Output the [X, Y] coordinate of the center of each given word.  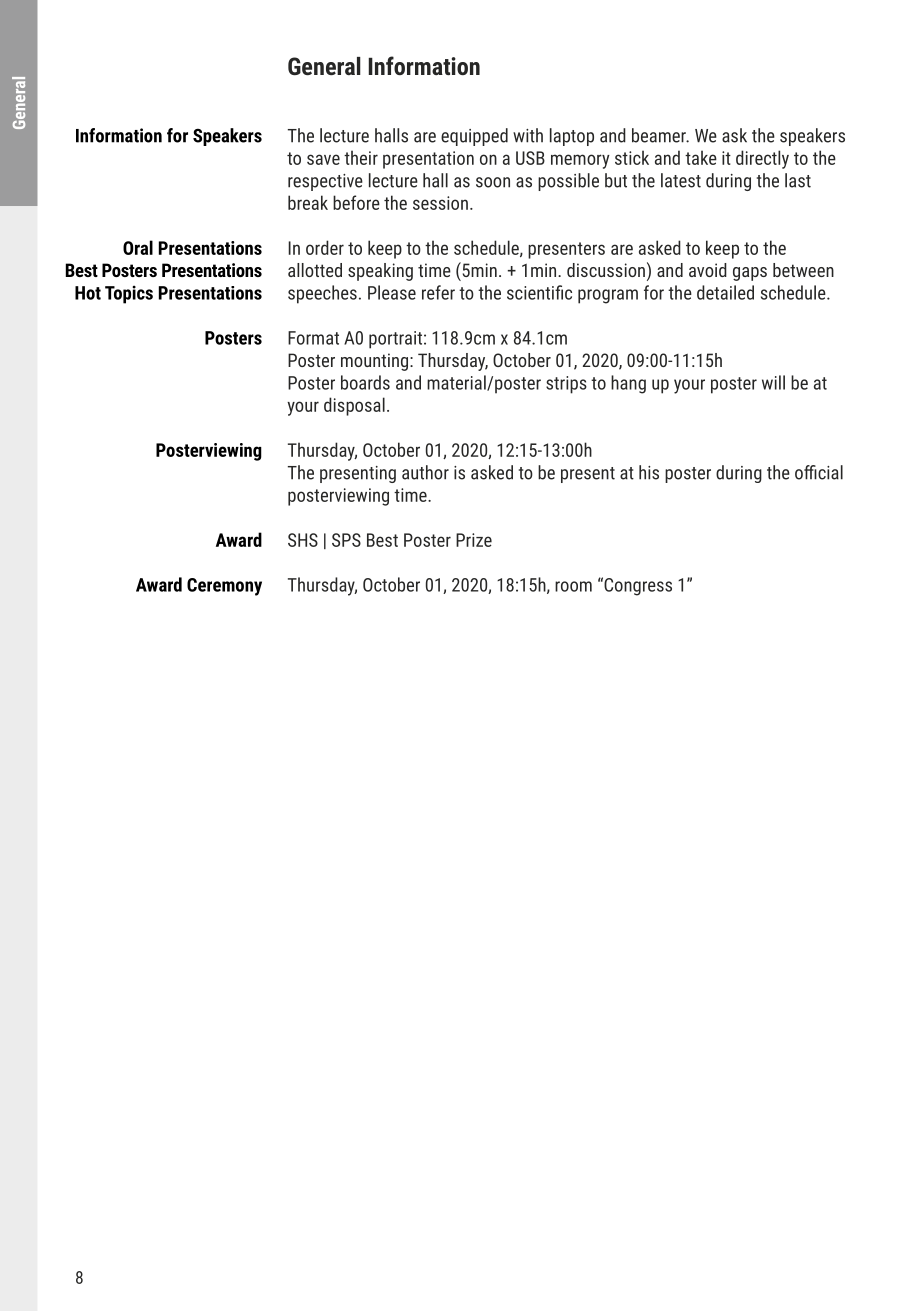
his [649, 472]
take [701, 157]
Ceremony [224, 587]
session [440, 203]
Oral [138, 247]
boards [365, 382]
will [773, 382]
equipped [474, 137]
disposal [354, 406]
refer [438, 292]
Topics [129, 294]
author [425, 472]
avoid [708, 270]
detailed [725, 292]
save [323, 159]
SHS [303, 540]
